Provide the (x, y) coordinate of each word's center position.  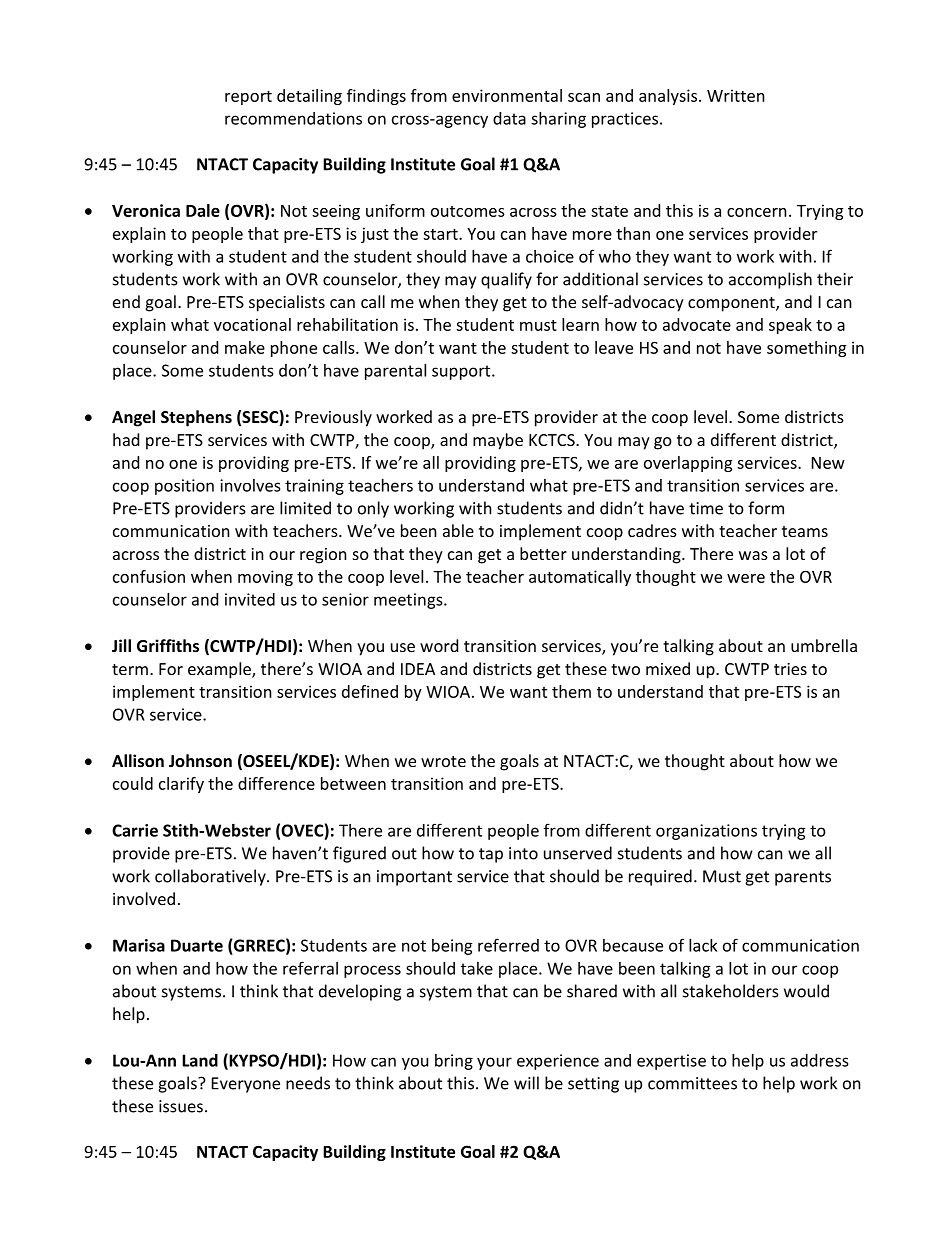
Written (736, 95)
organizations (706, 832)
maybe (498, 441)
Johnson (200, 760)
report (248, 98)
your (494, 1063)
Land (200, 1060)
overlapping (688, 464)
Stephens (196, 418)
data (509, 118)
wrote (443, 761)
